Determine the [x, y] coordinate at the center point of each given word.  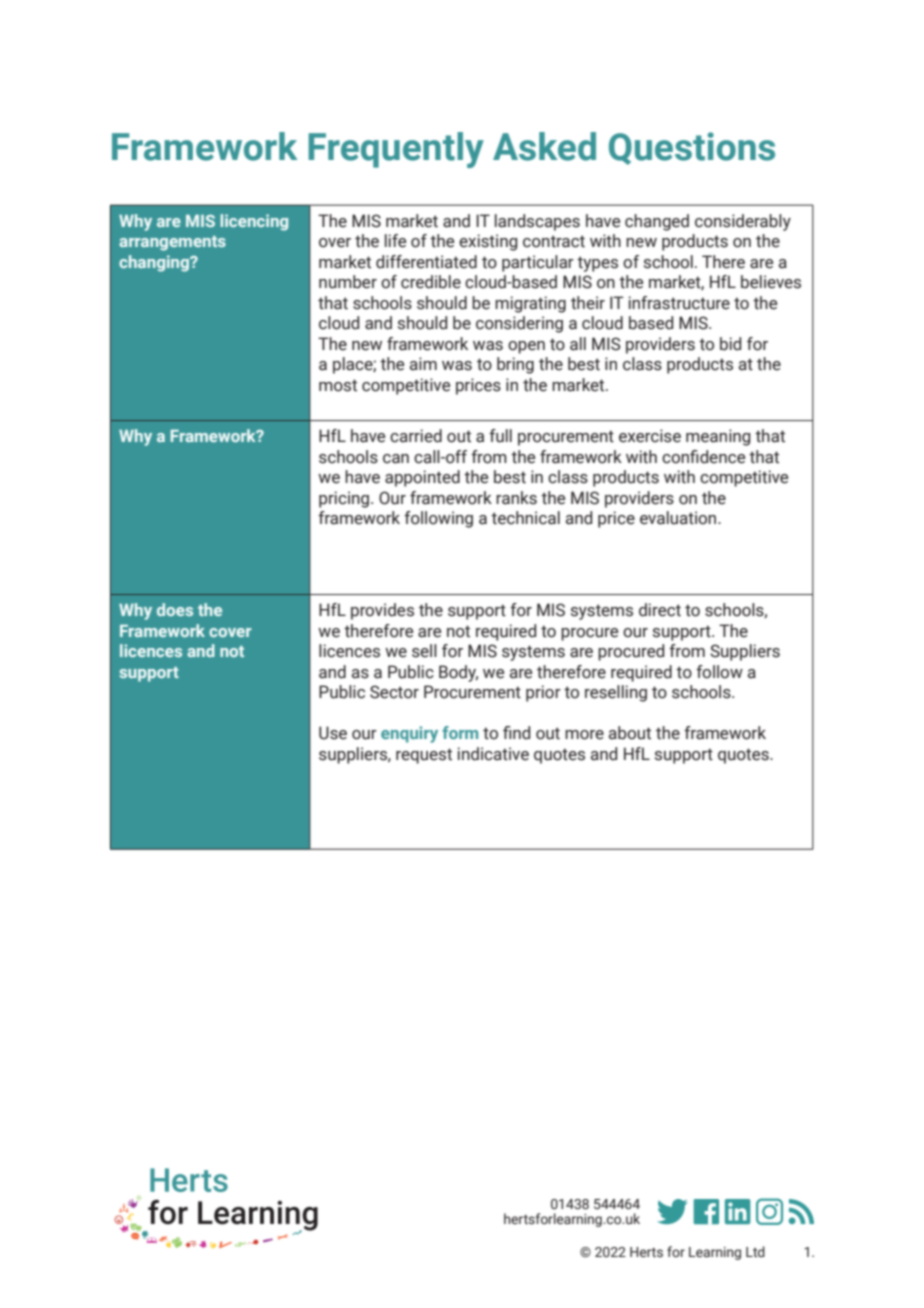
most [338, 385]
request [424, 756]
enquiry [409, 734]
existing [488, 242]
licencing [254, 222]
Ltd [755, 1251]
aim [423, 364]
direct [660, 610]
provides [382, 611]
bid [730, 344]
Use [333, 733]
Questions [692, 148]
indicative [493, 754]
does [175, 609]
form [460, 732]
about [630, 733]
